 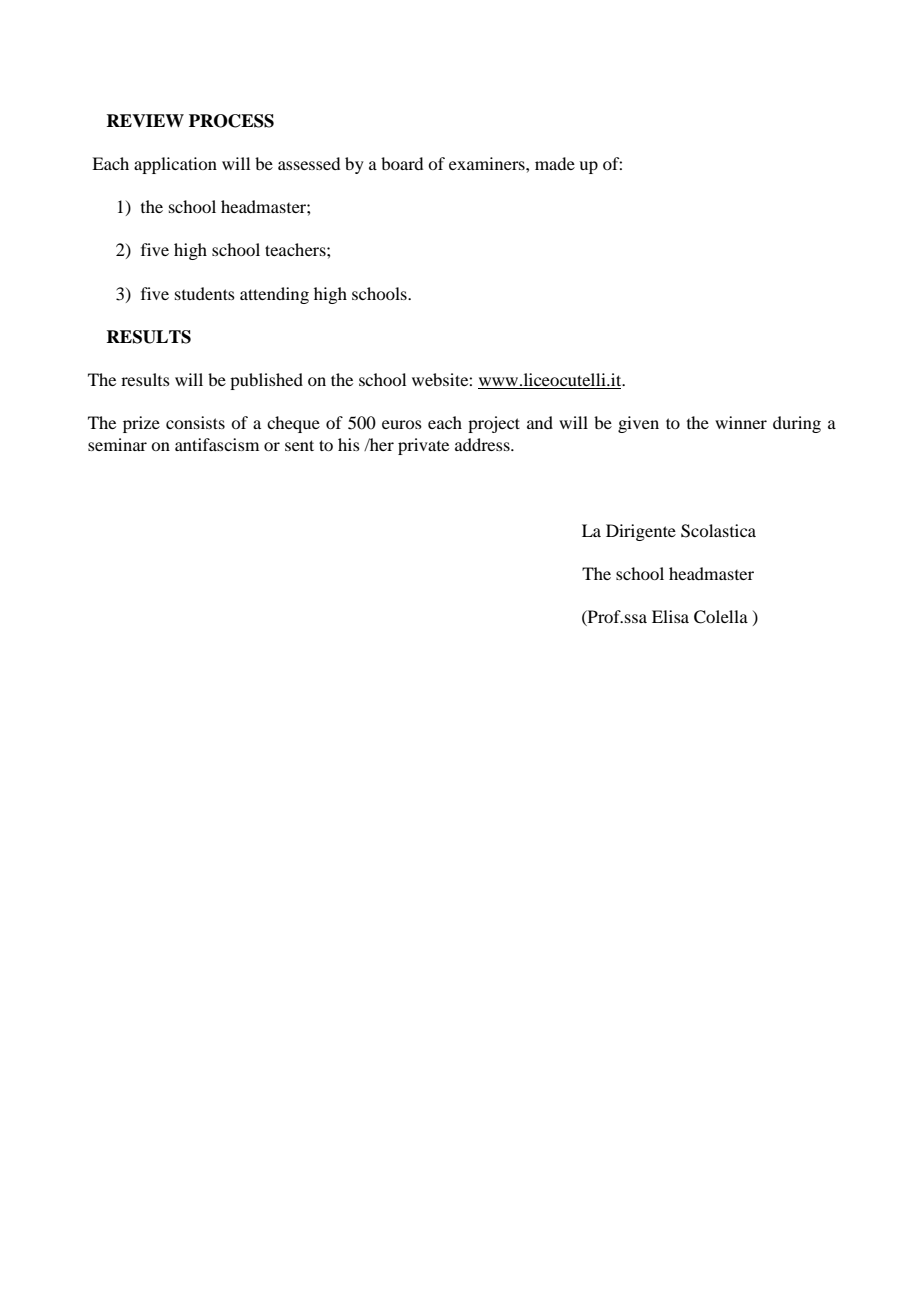 What do you see at coordinates (494, 424) in the image?
I see `project` at bounding box center [494, 424].
